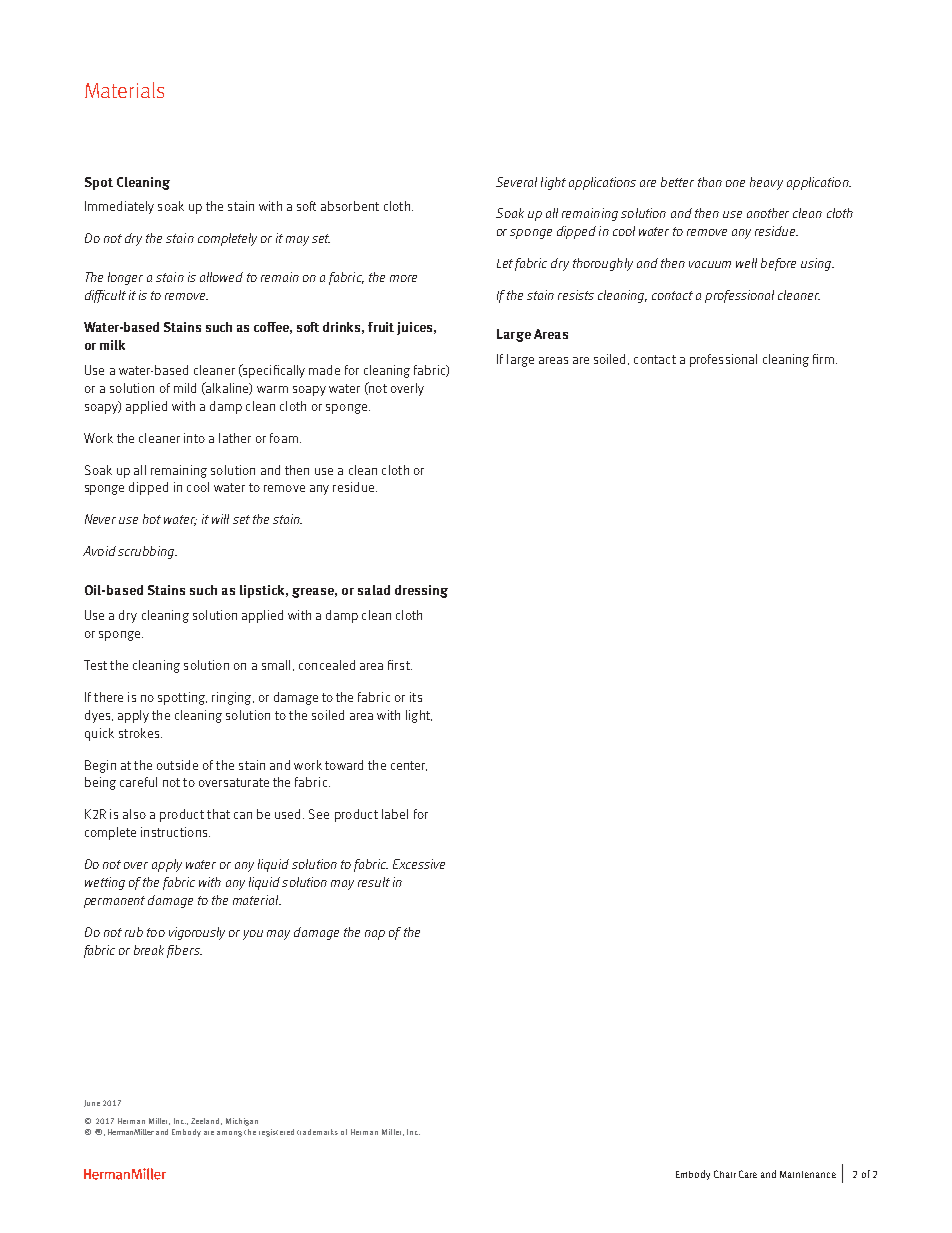 Image resolution: width=952 pixels, height=1233 pixels. I want to click on another, so click(768, 213).
